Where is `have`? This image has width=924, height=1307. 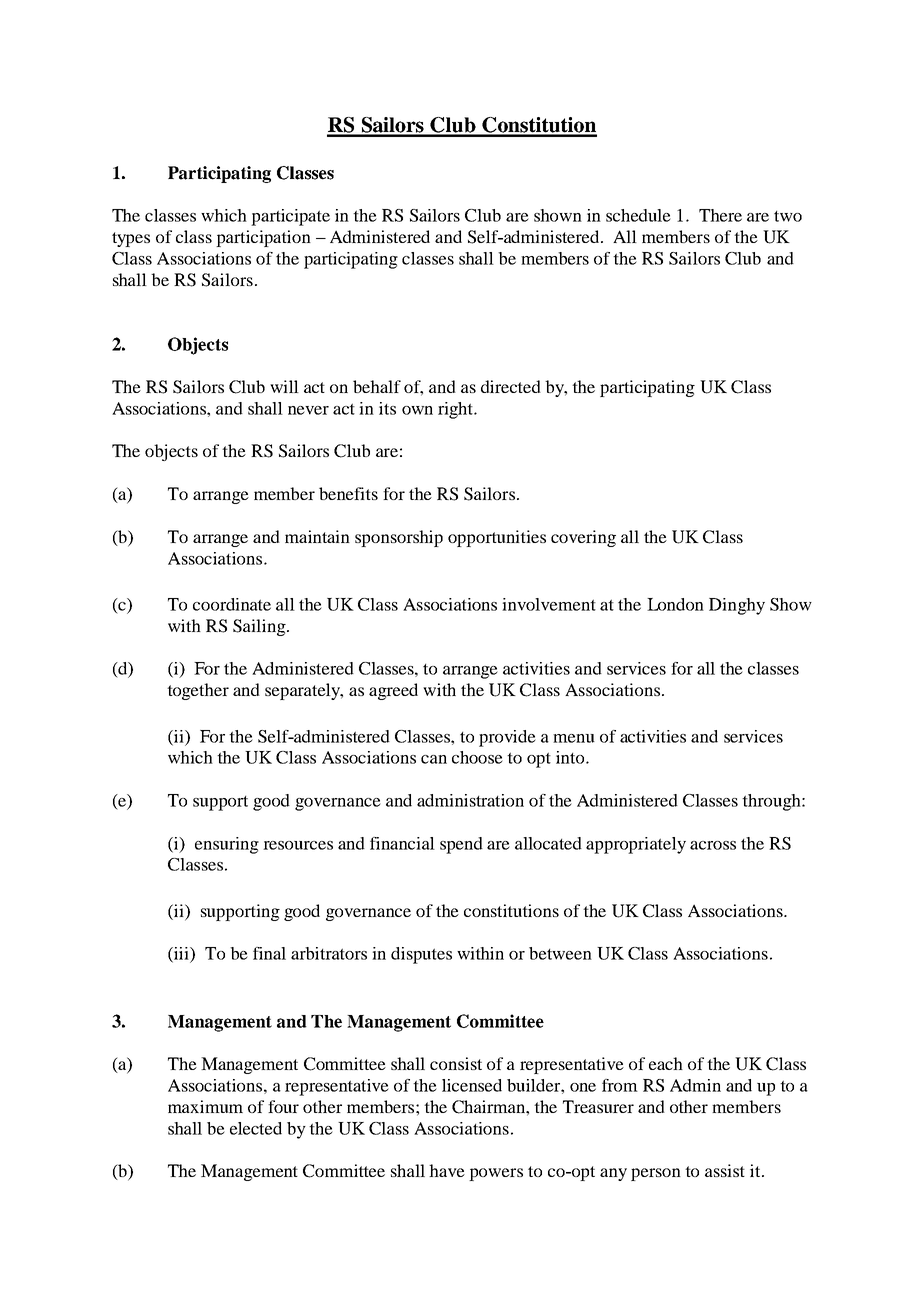
have is located at coordinates (447, 1170).
